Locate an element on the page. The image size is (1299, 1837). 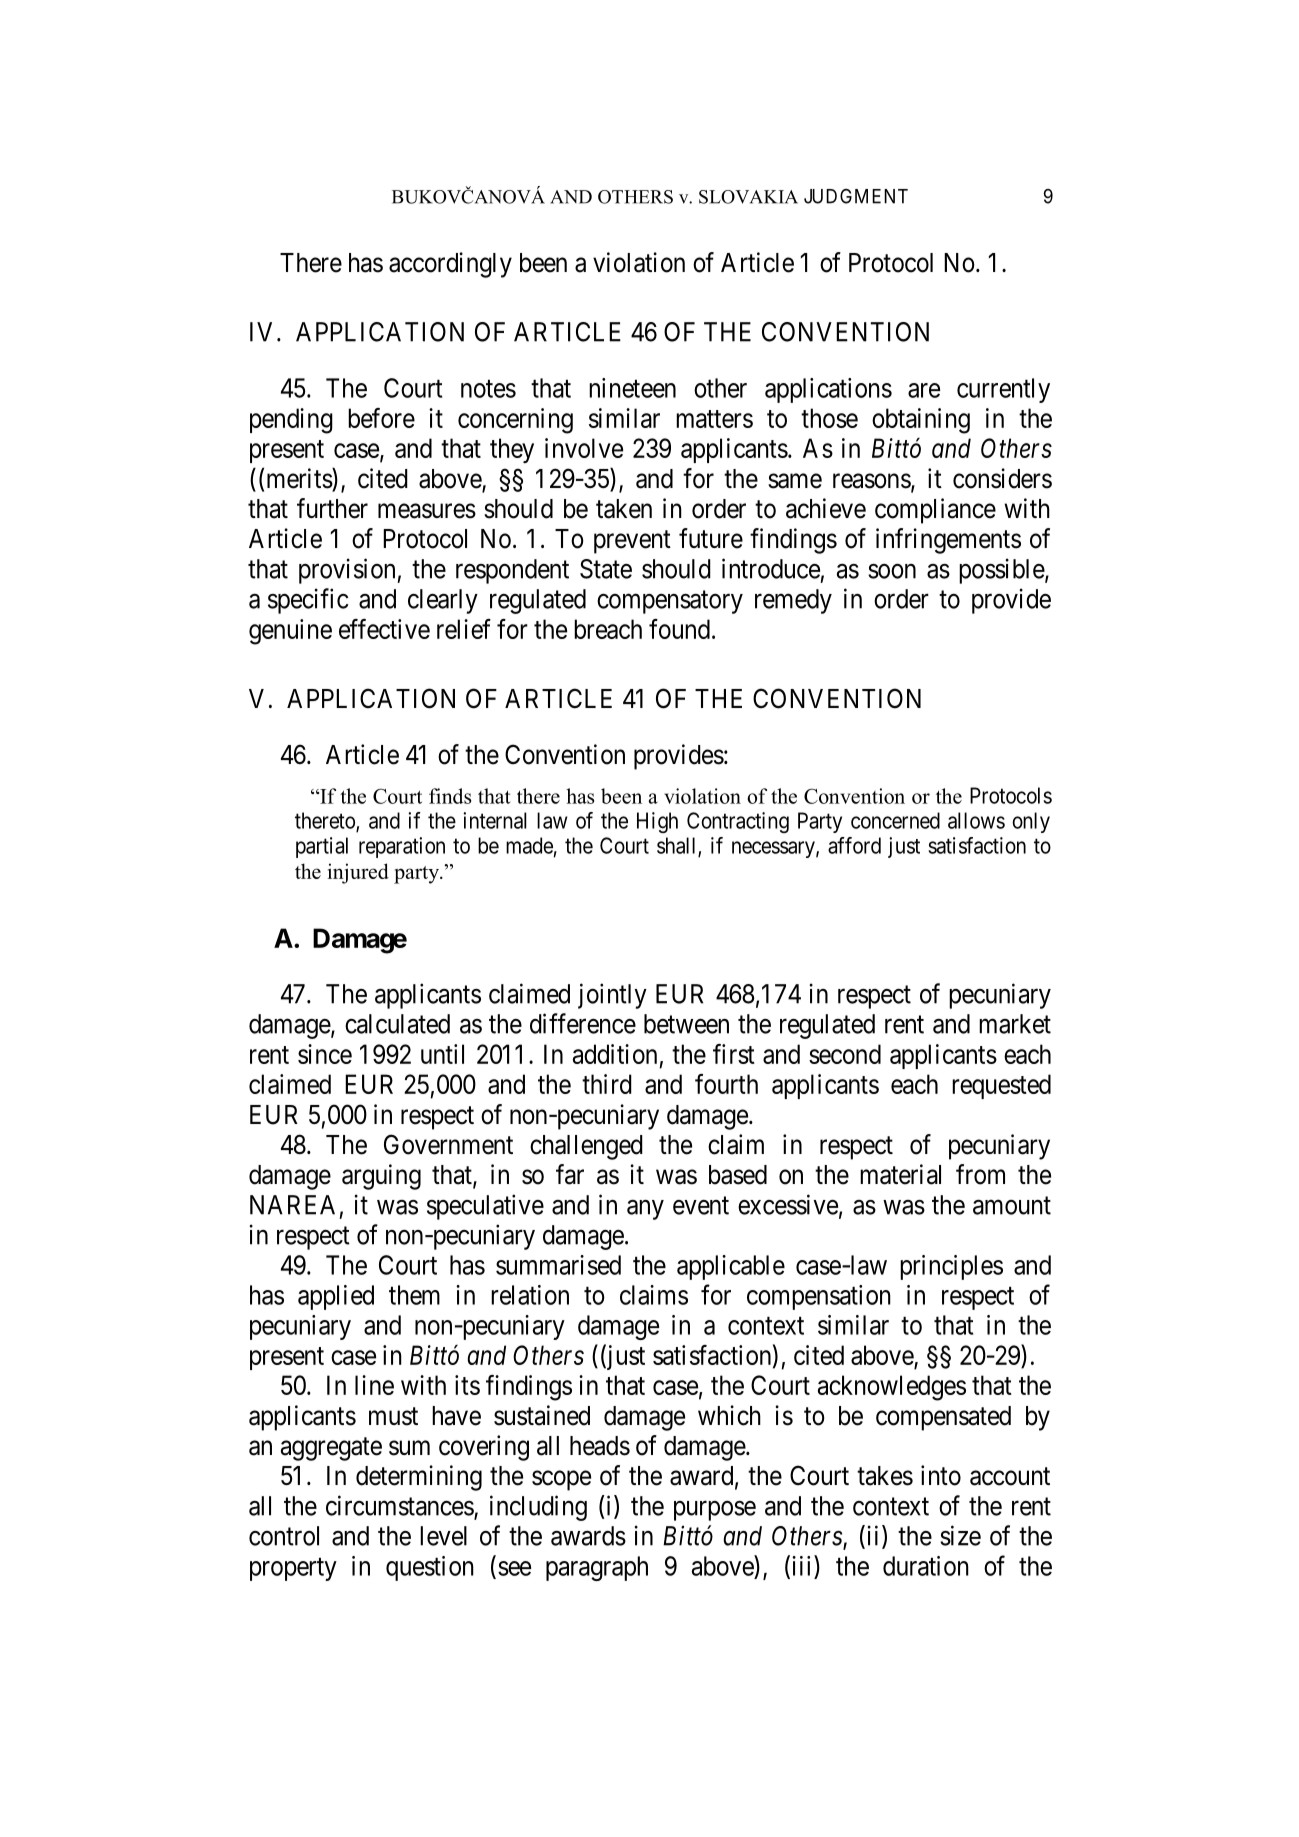
level is located at coordinates (443, 1536).
